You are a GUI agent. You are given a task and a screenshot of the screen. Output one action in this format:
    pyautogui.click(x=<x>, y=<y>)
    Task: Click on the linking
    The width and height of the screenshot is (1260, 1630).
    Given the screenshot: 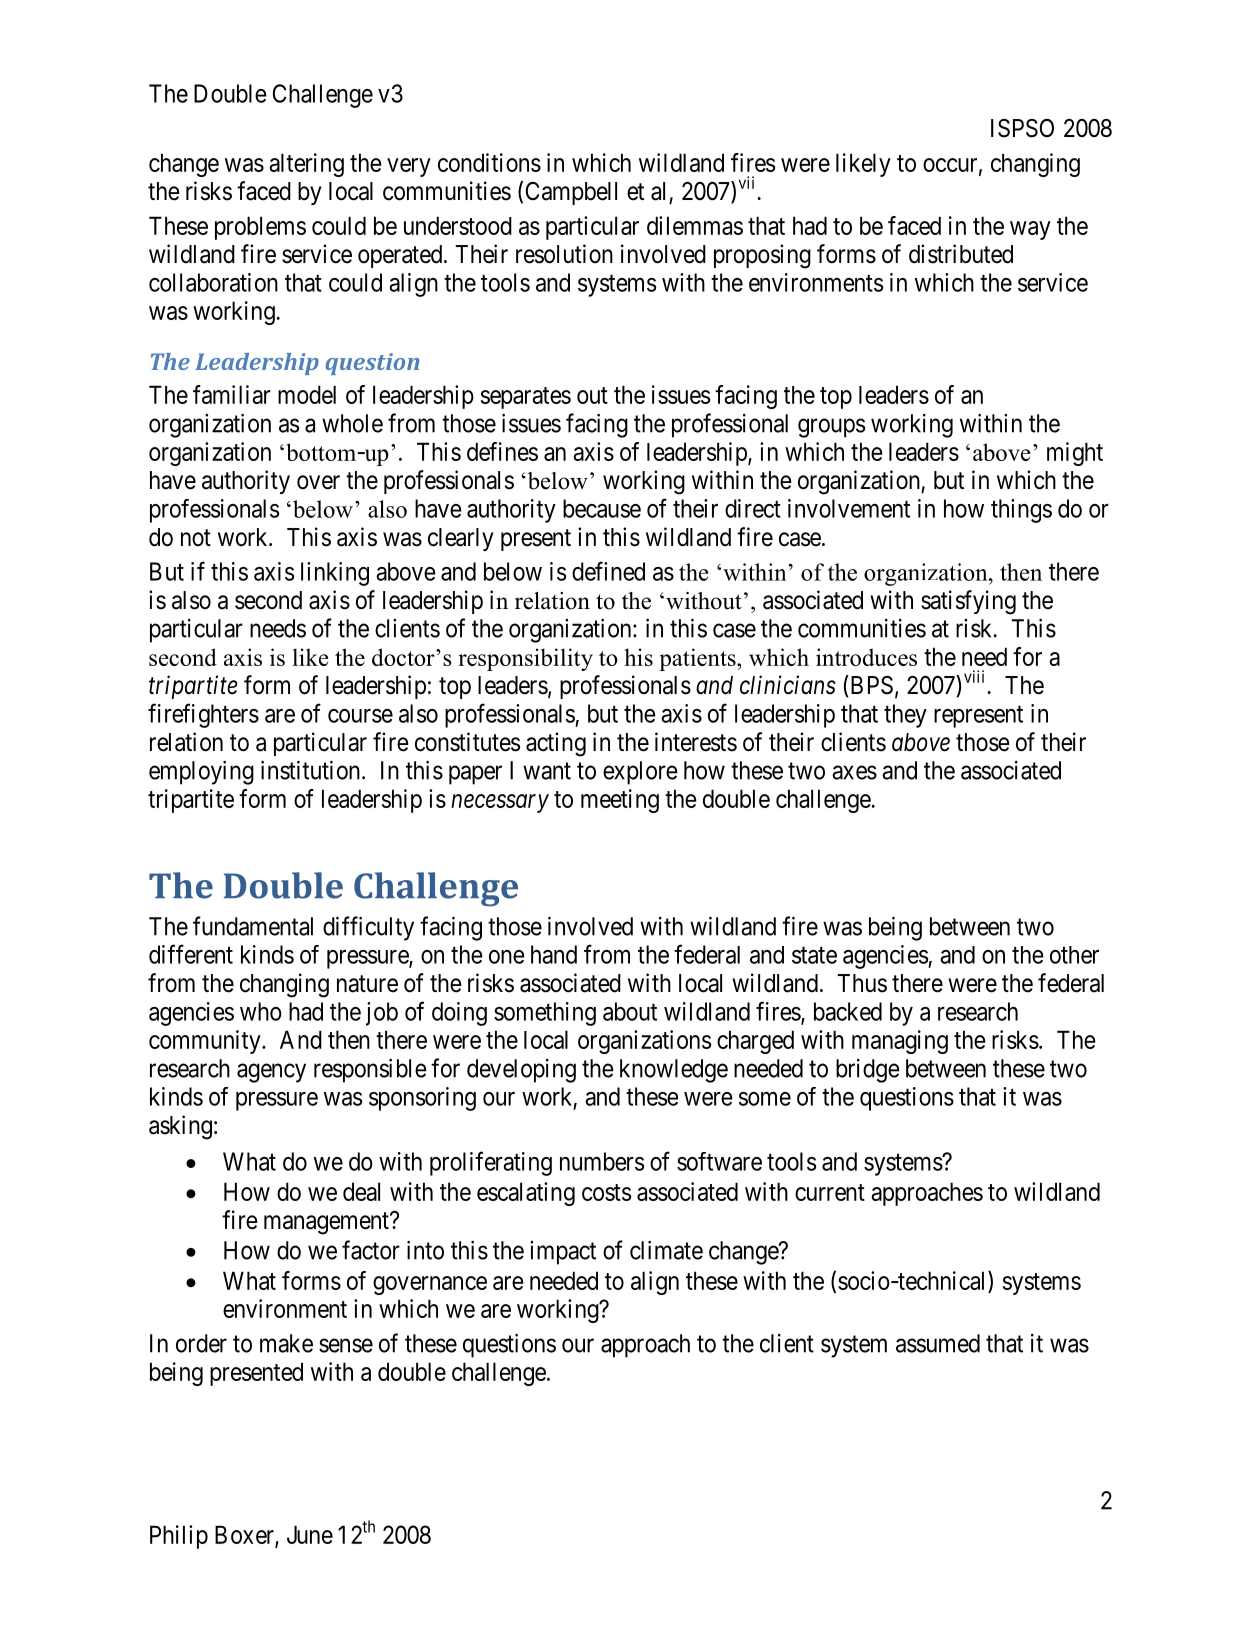 What is the action you would take?
    pyautogui.click(x=335, y=574)
